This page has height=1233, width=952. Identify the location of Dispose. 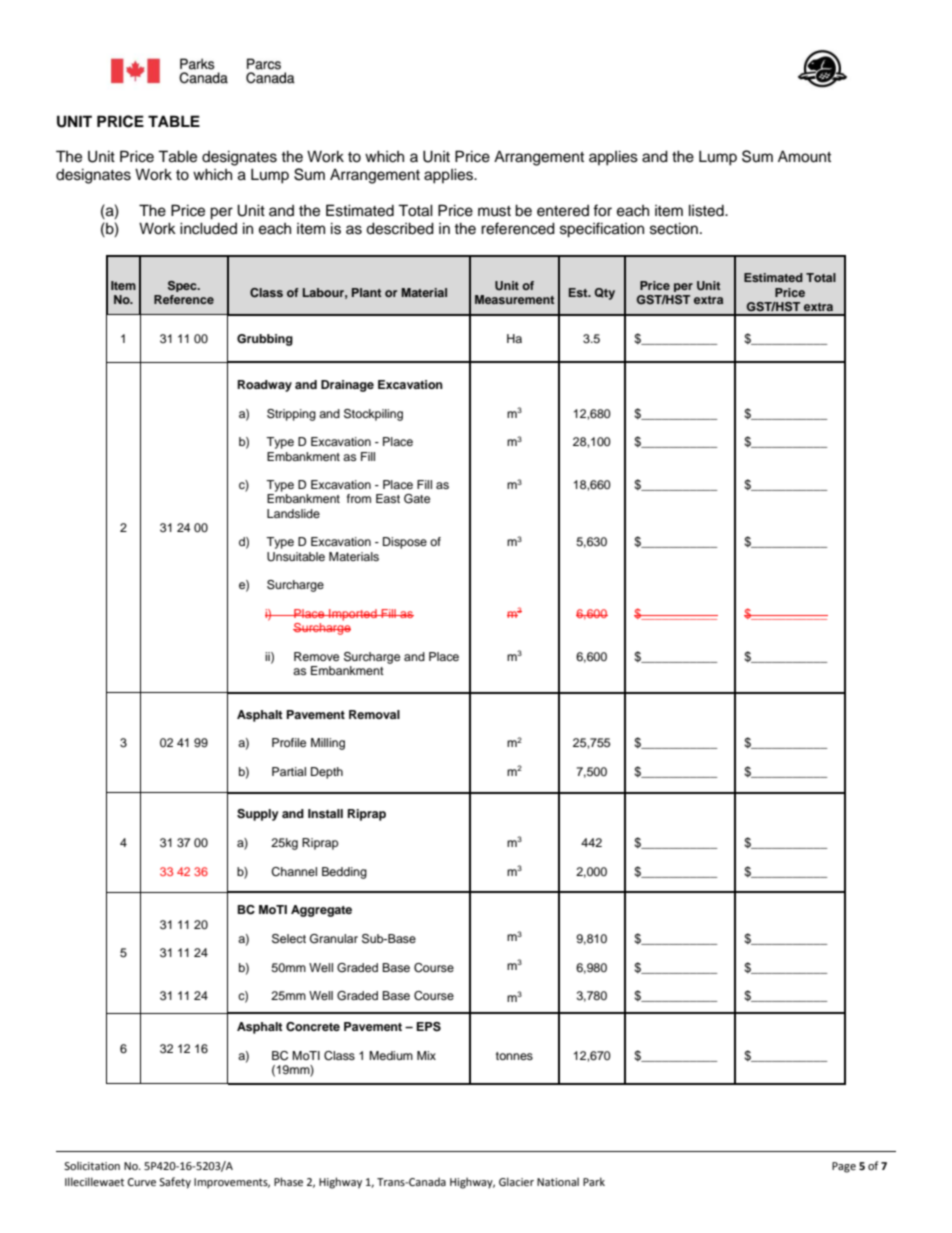
(405, 543).
